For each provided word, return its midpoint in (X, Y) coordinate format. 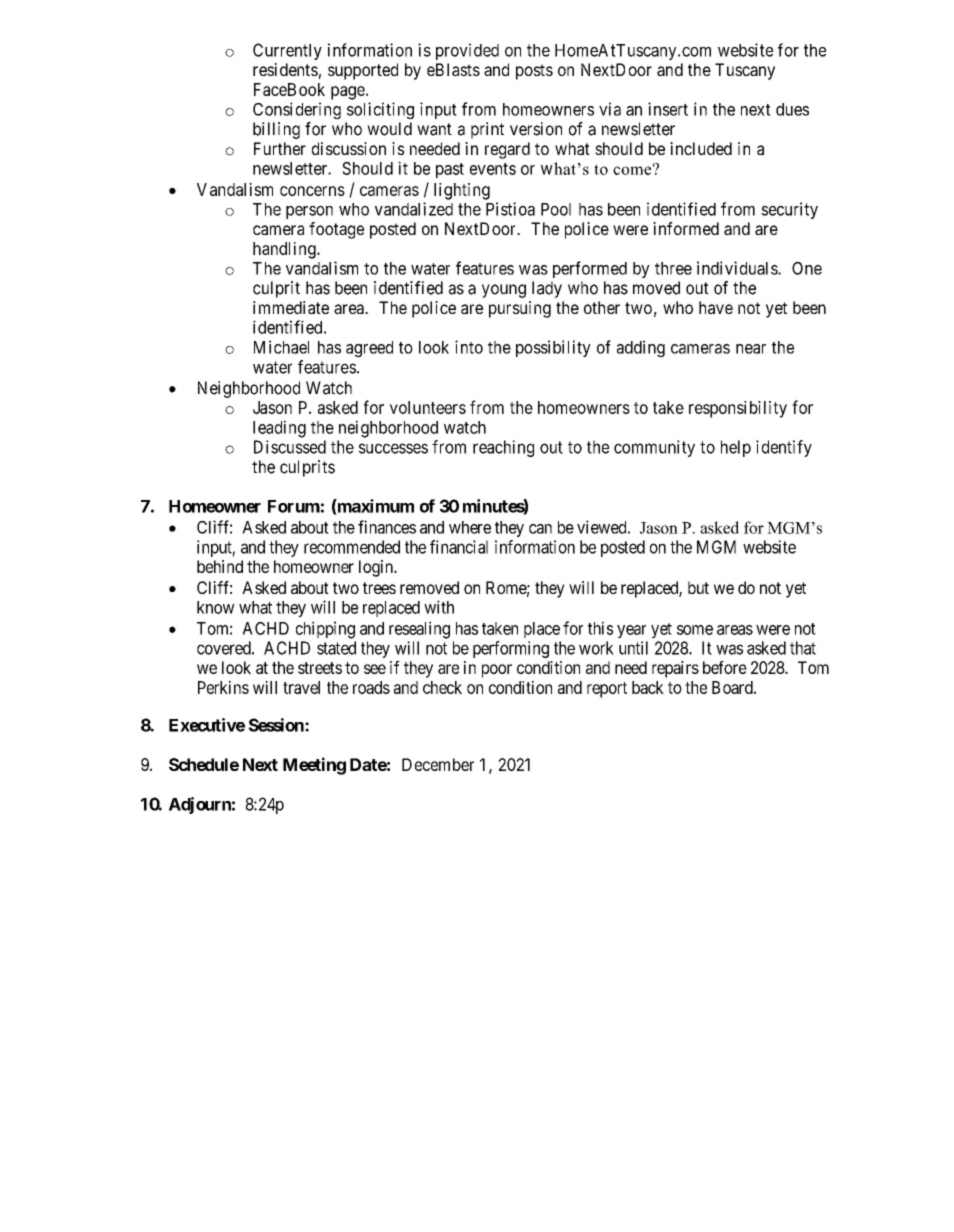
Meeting (314, 766)
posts (534, 72)
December (438, 764)
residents (285, 69)
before (725, 667)
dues (792, 109)
